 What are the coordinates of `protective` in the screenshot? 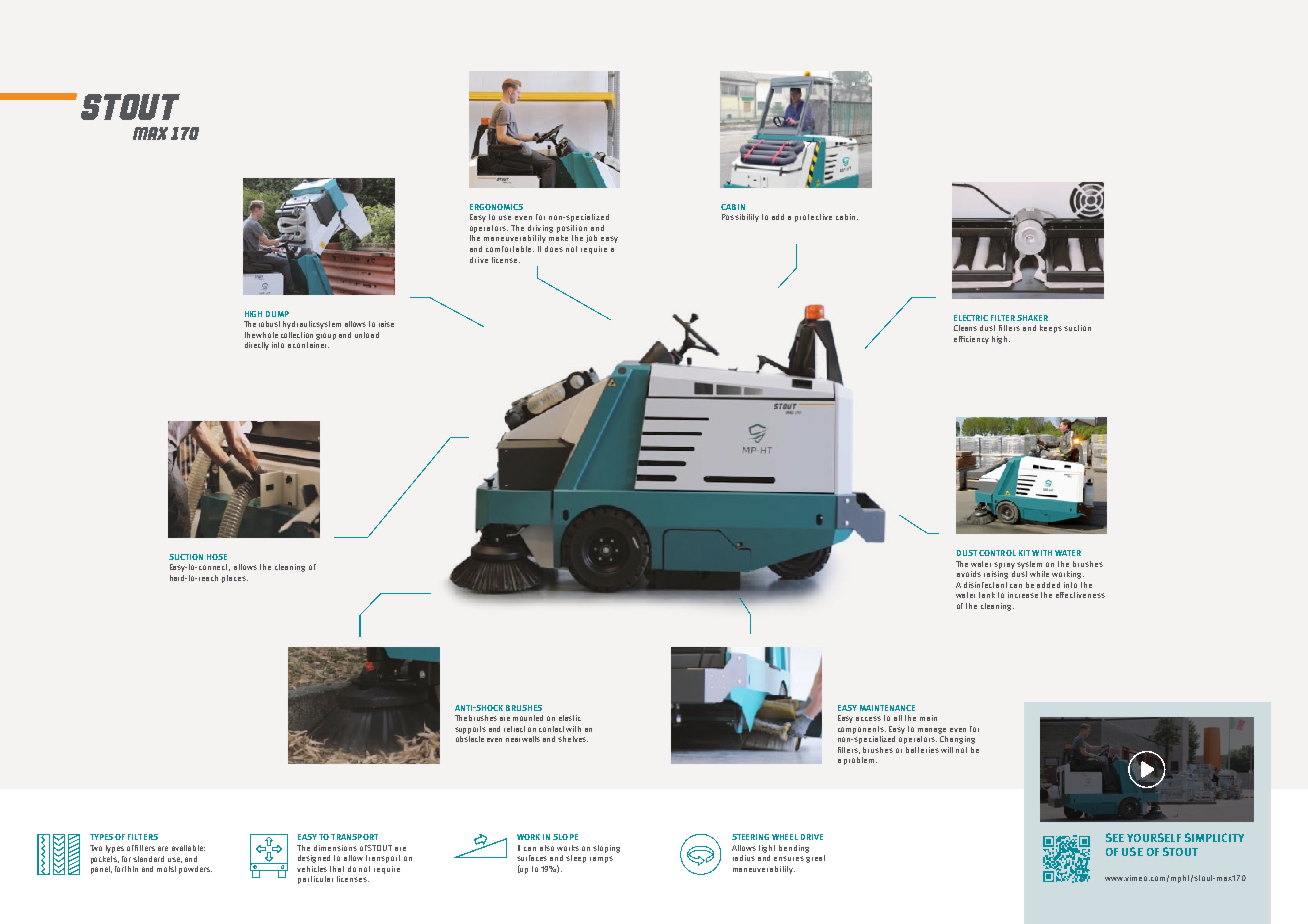 It's located at (813, 218).
